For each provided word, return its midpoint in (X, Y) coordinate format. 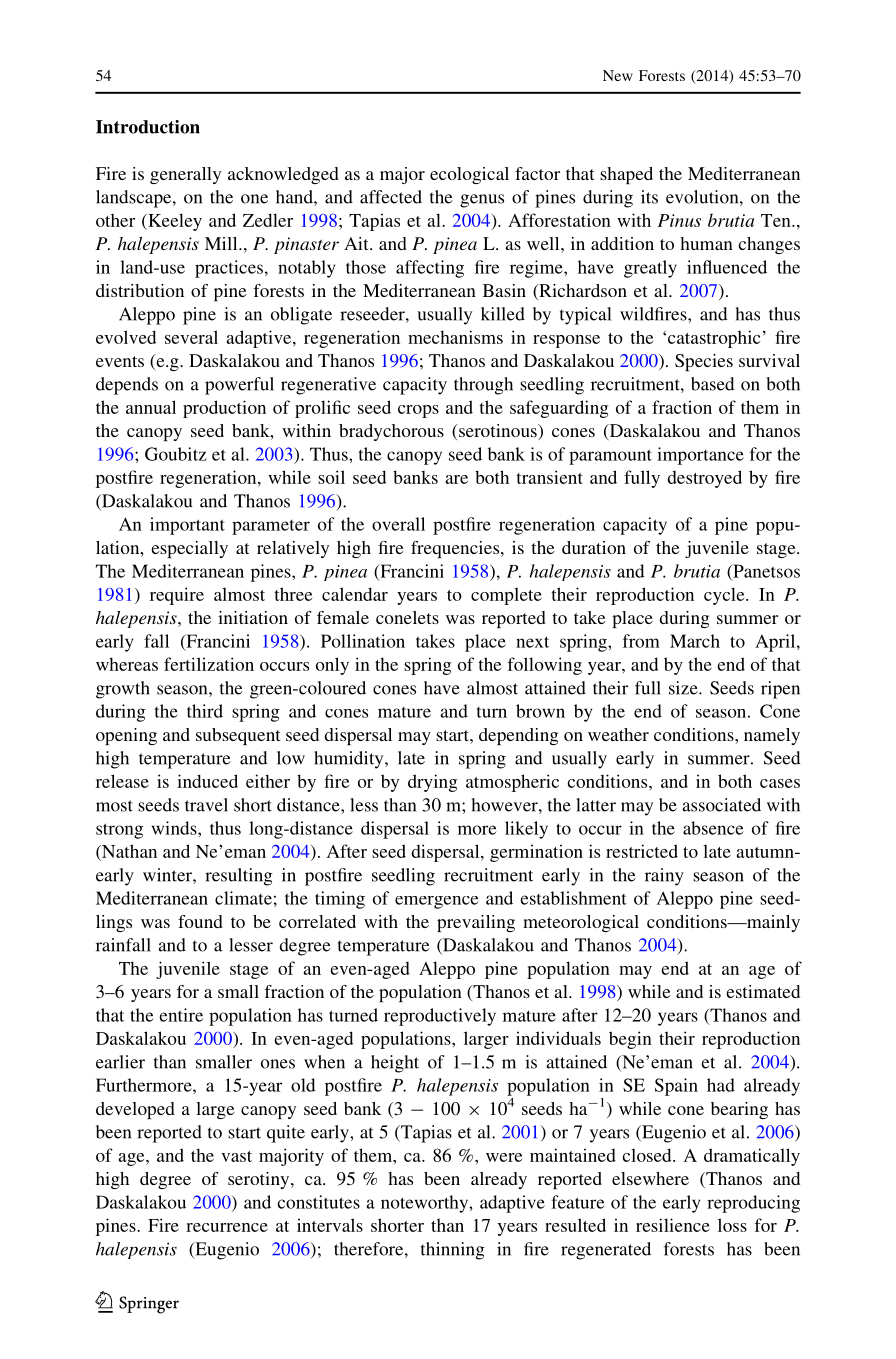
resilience (673, 1225)
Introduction (148, 127)
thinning (453, 1251)
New (618, 75)
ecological (469, 175)
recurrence (227, 1227)
